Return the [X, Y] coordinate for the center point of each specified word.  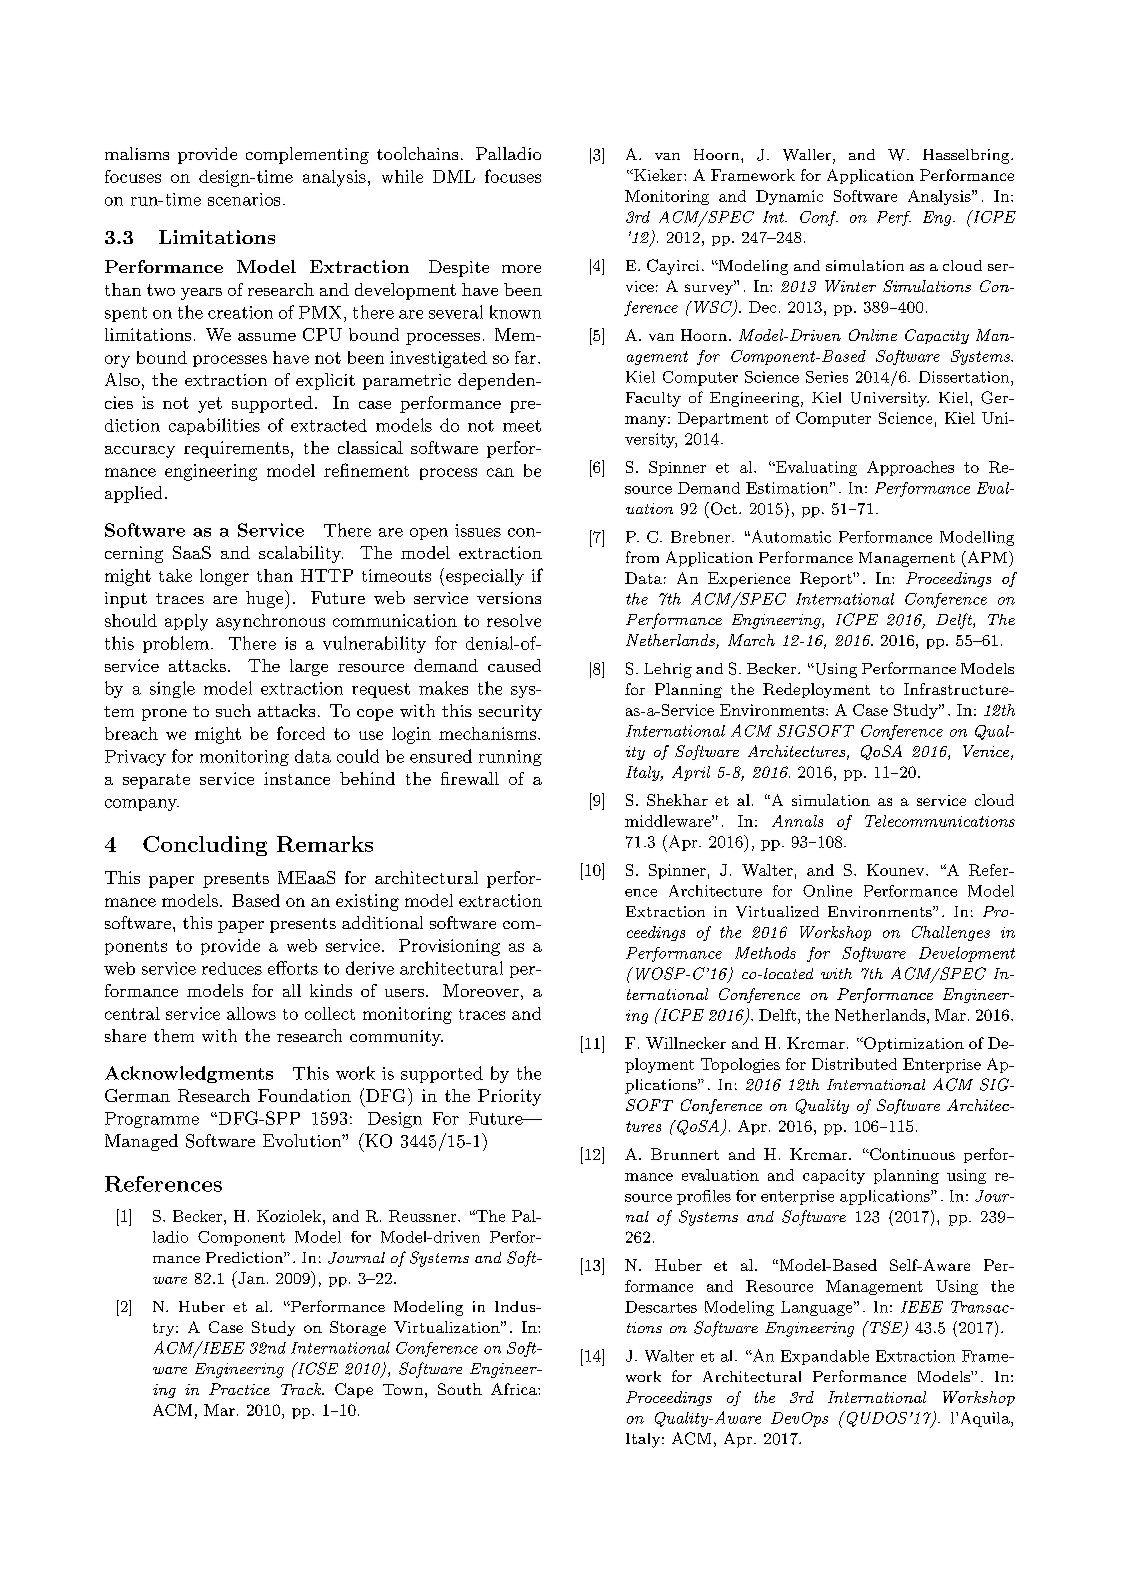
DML [454, 176]
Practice [239, 1389]
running [510, 758]
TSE [886, 1328]
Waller [807, 155]
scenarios [244, 199]
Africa [515, 1389]
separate [156, 781]
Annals [797, 821]
